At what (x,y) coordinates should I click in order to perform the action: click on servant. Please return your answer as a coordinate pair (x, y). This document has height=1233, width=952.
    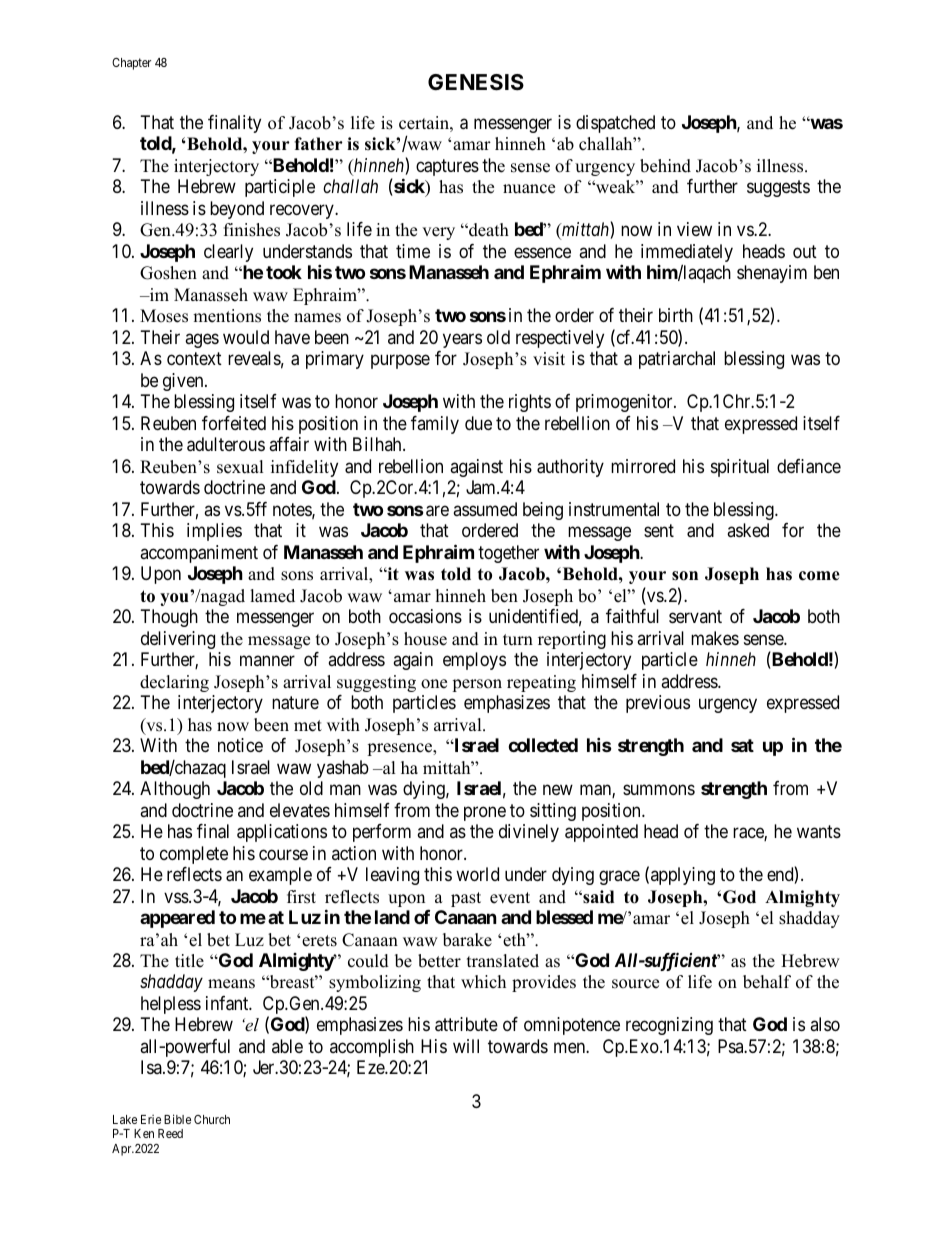
    Looking at the image, I should click on (695, 616).
